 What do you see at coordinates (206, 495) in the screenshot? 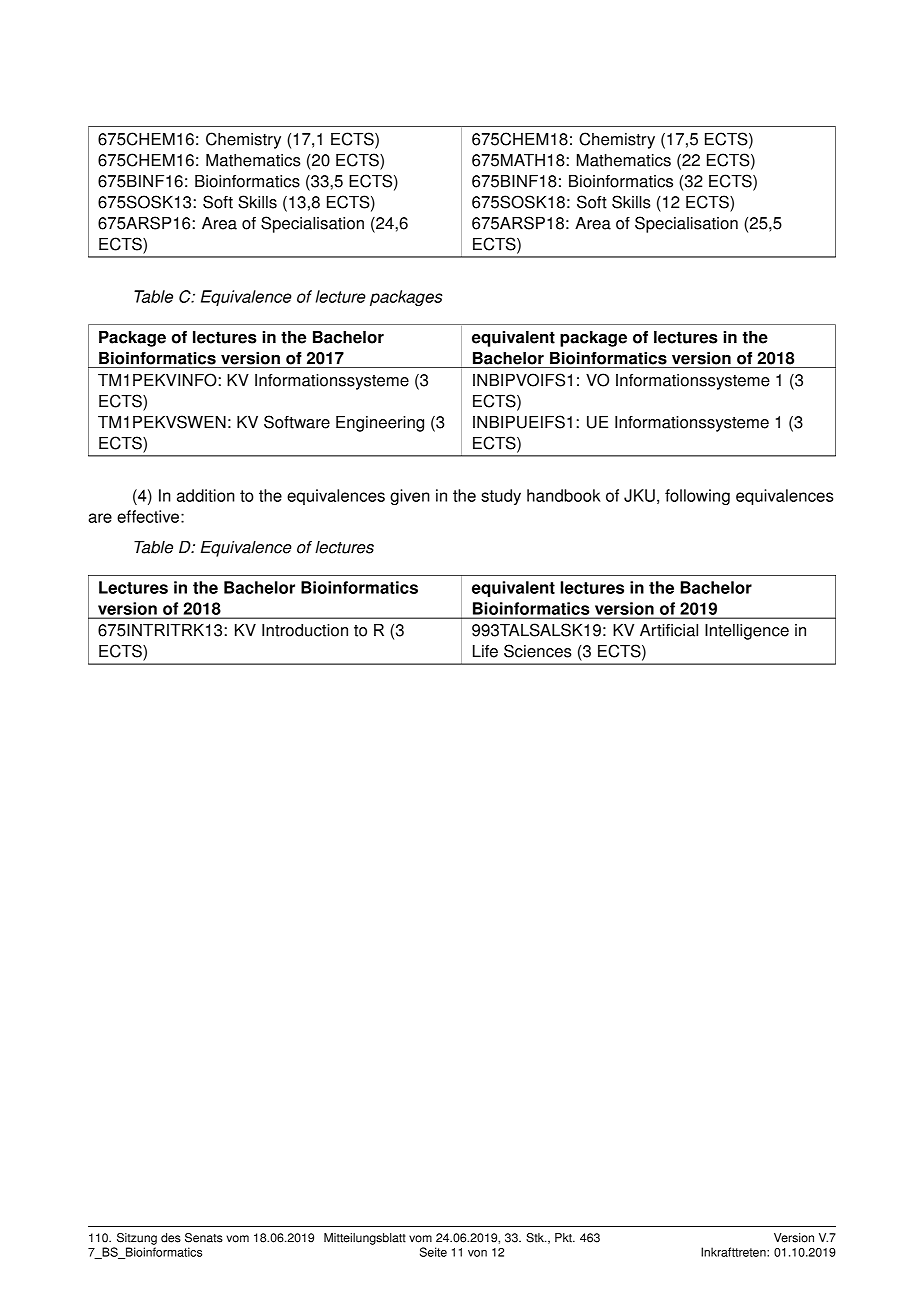
I see `addition` at bounding box center [206, 495].
